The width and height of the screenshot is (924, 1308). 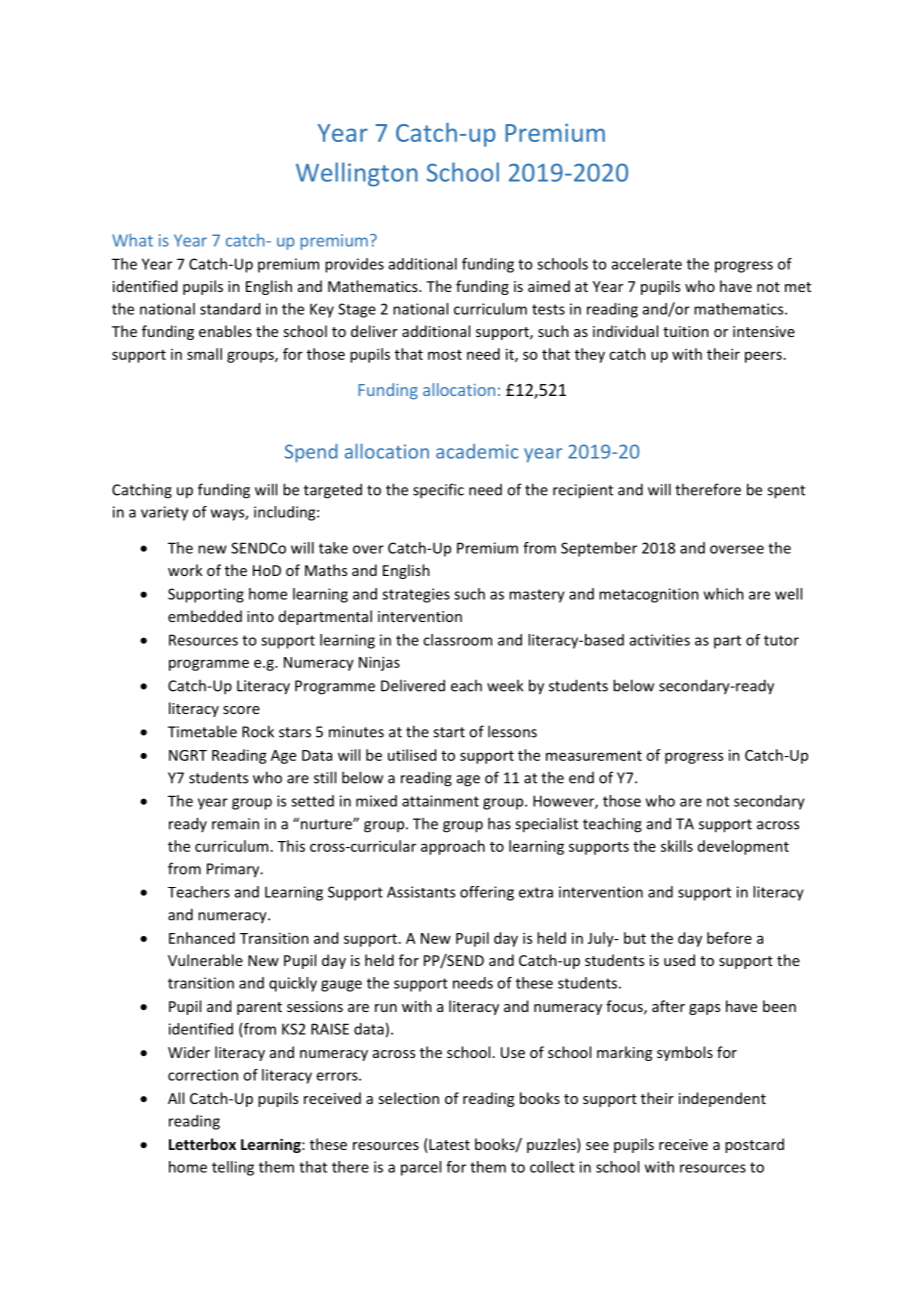 I want to click on Letterbox, so click(x=202, y=1144).
